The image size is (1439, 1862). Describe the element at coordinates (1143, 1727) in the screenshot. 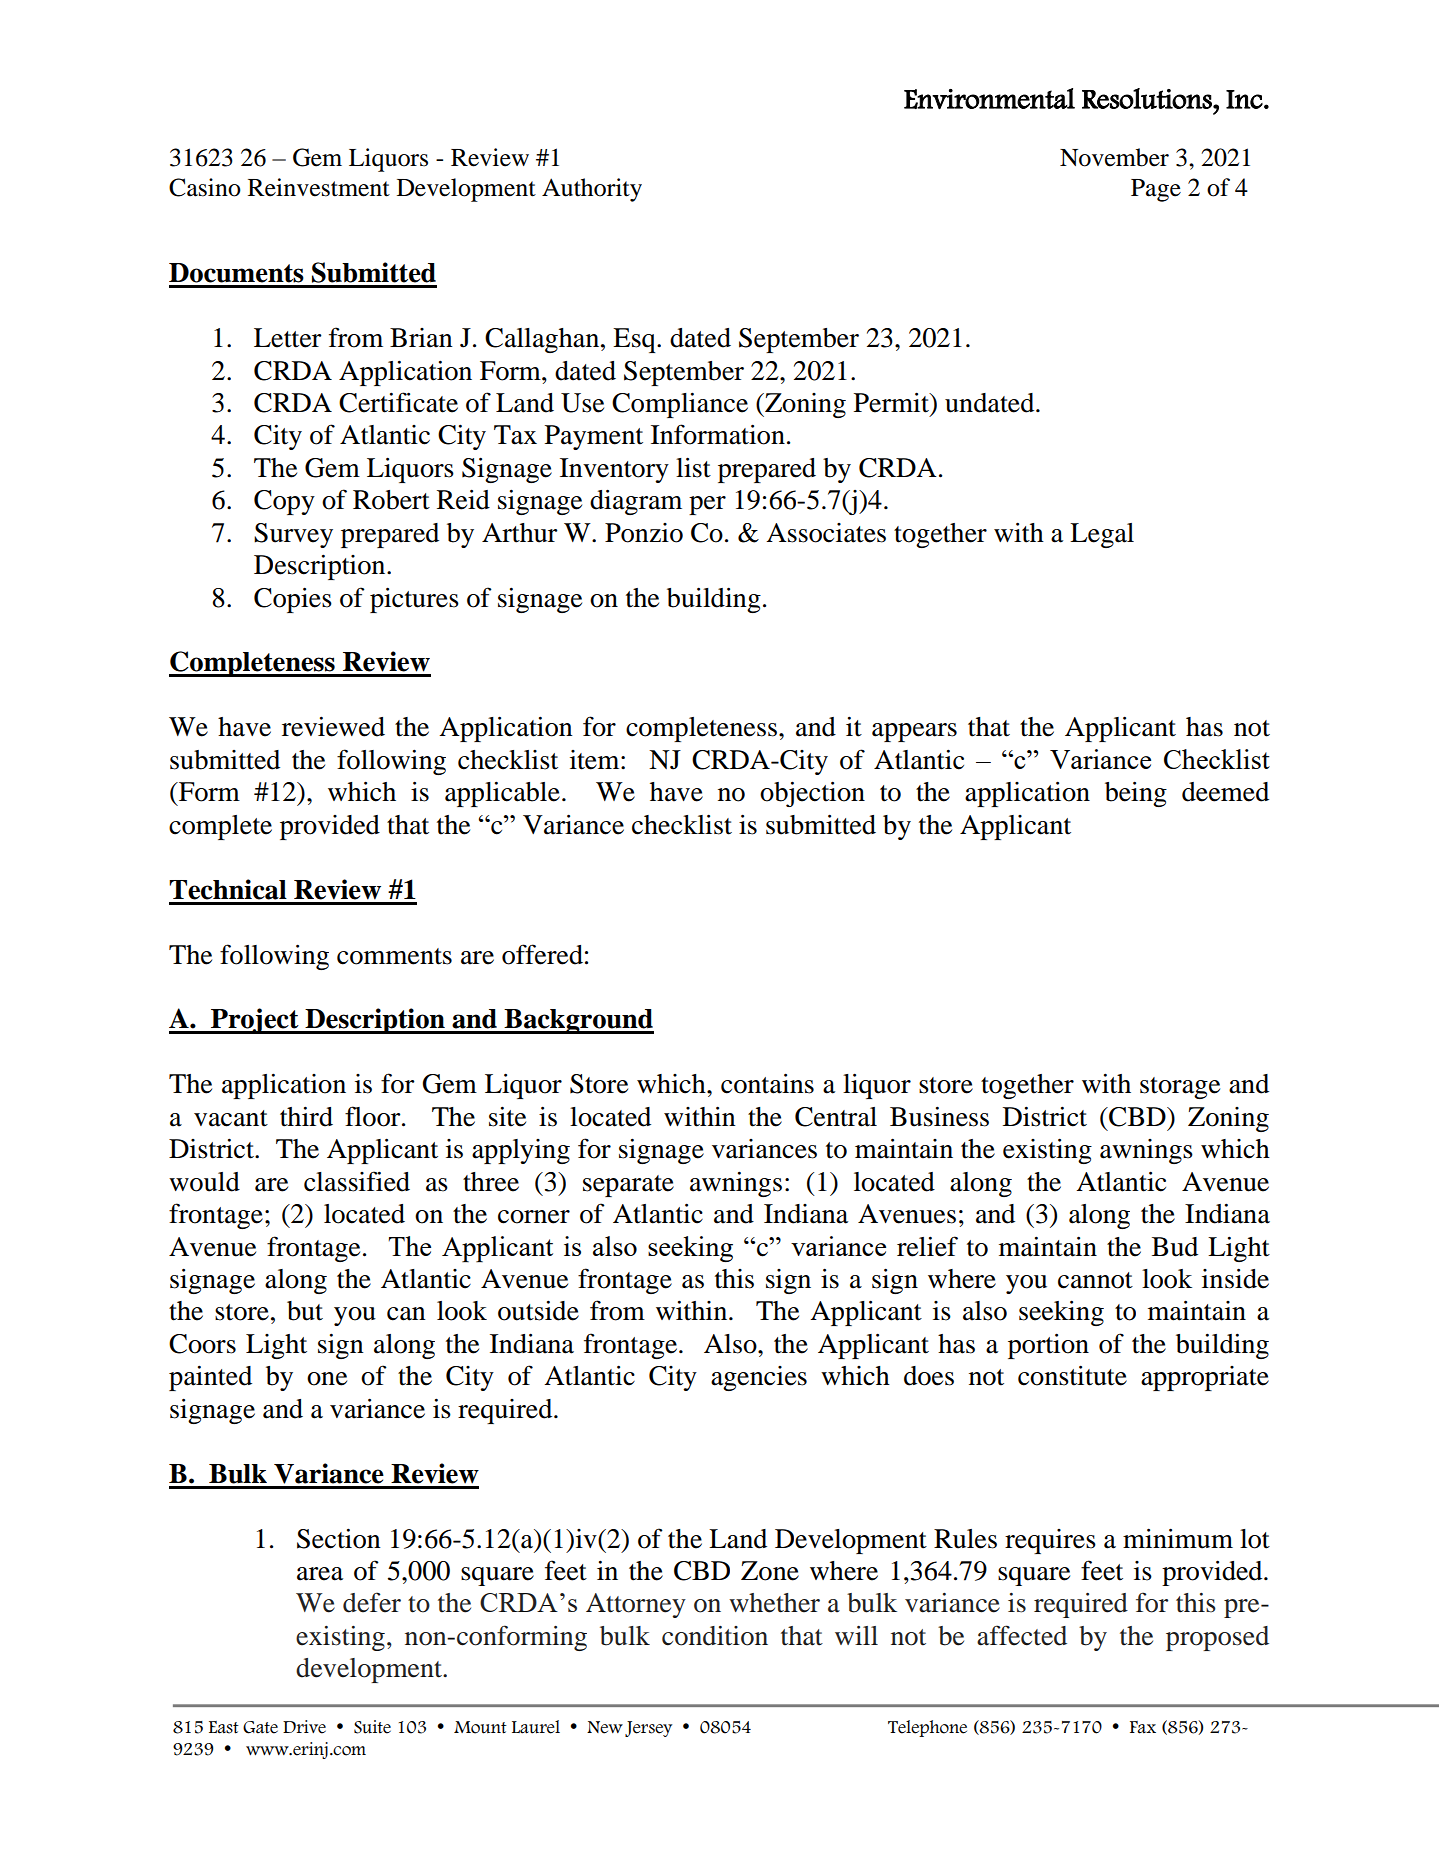

I see `Fax` at that location.
